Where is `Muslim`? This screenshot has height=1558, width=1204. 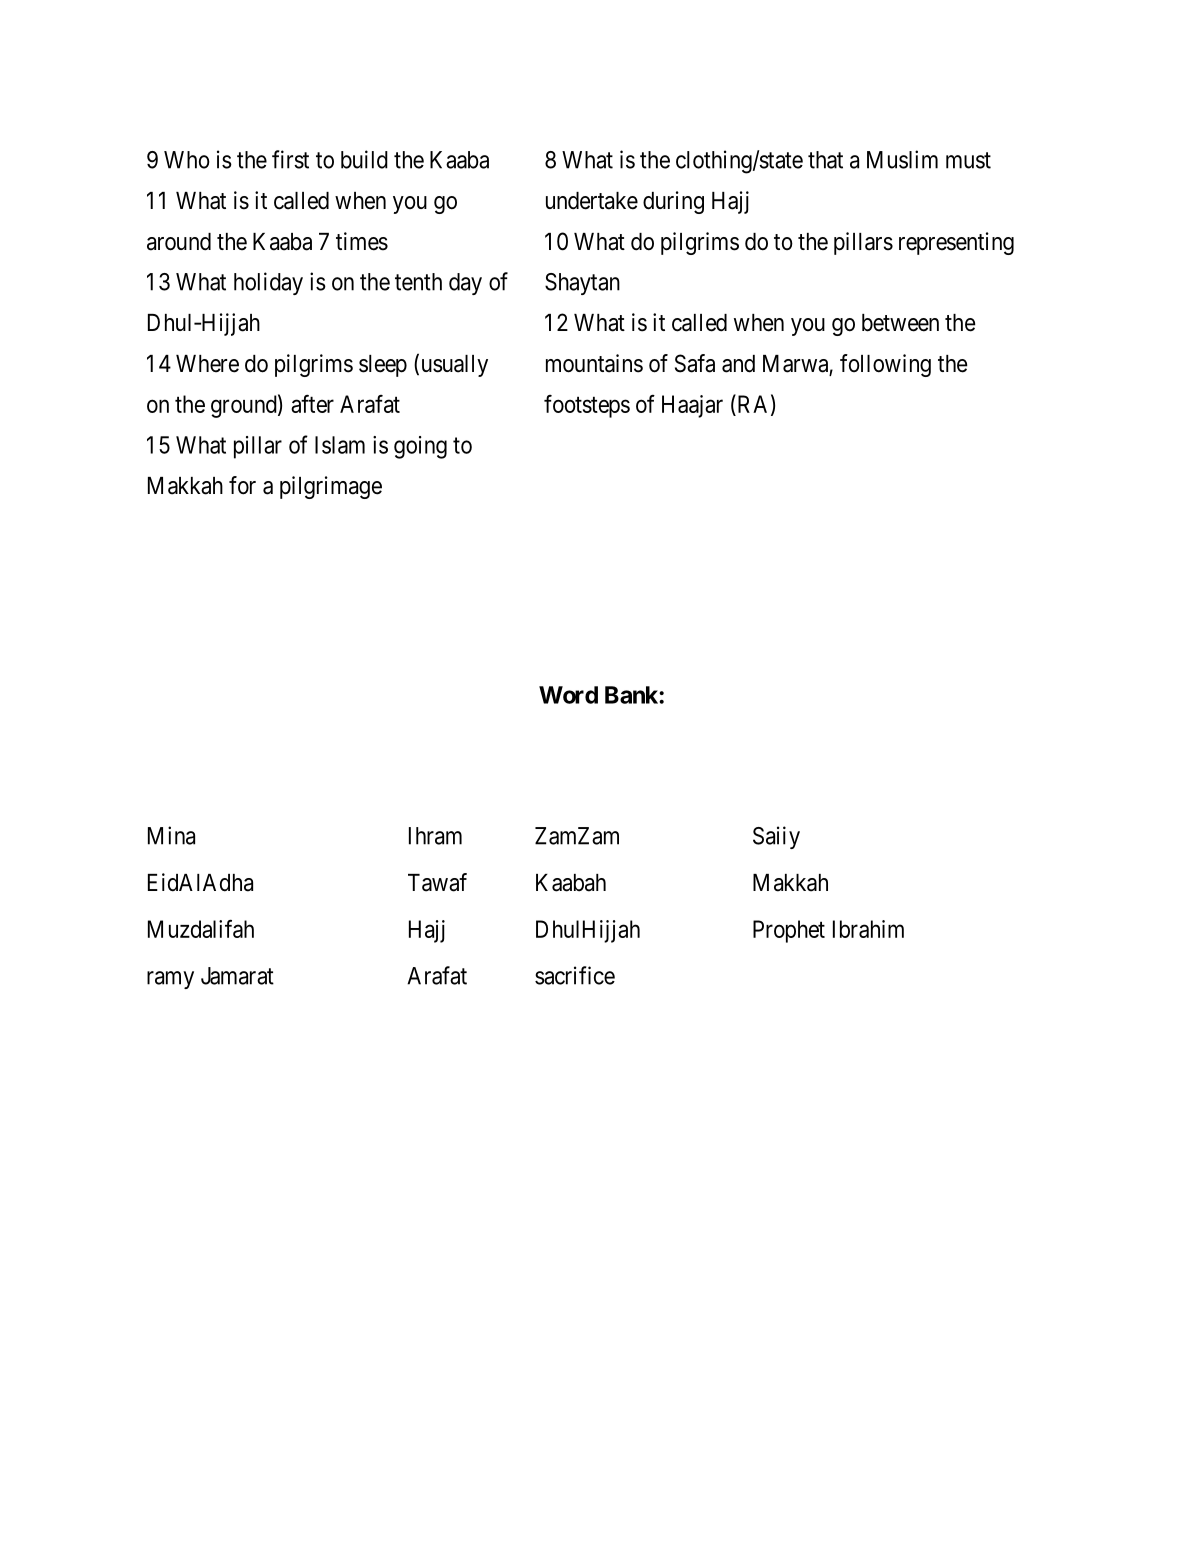
Muslim is located at coordinates (902, 159).
